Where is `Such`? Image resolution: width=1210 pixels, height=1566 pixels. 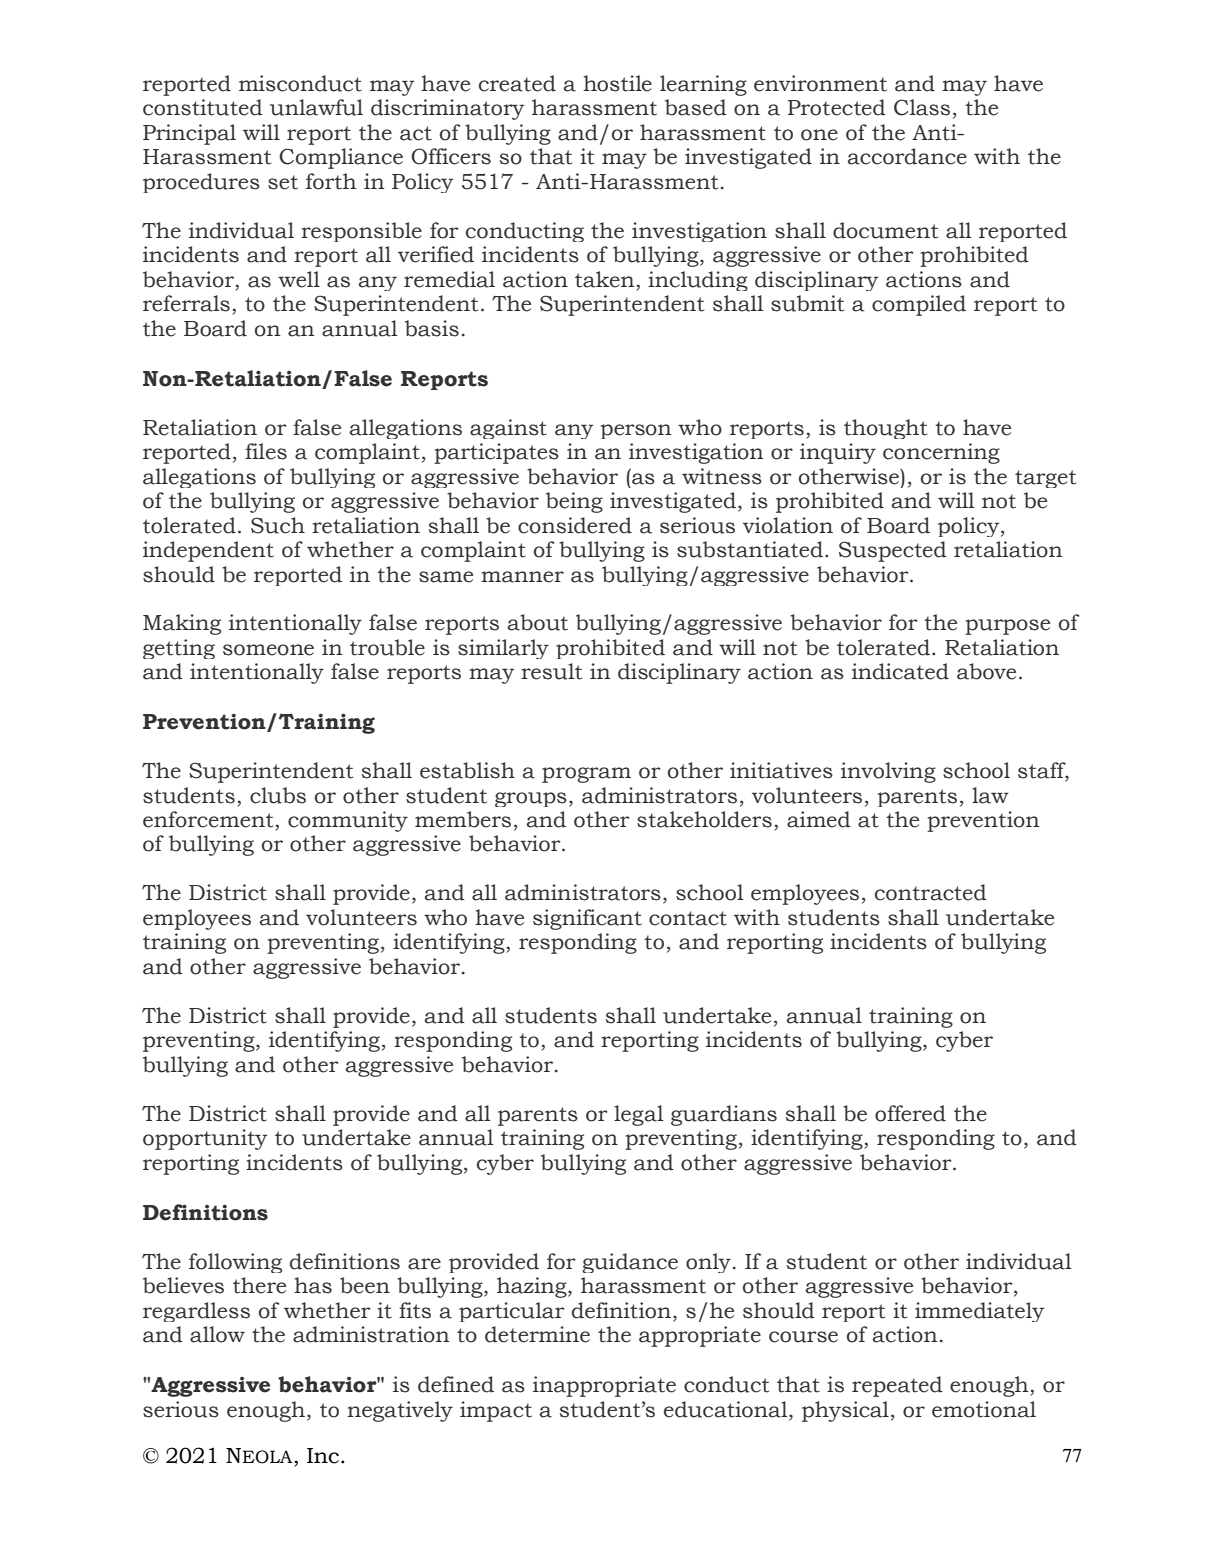 Such is located at coordinates (278, 525).
